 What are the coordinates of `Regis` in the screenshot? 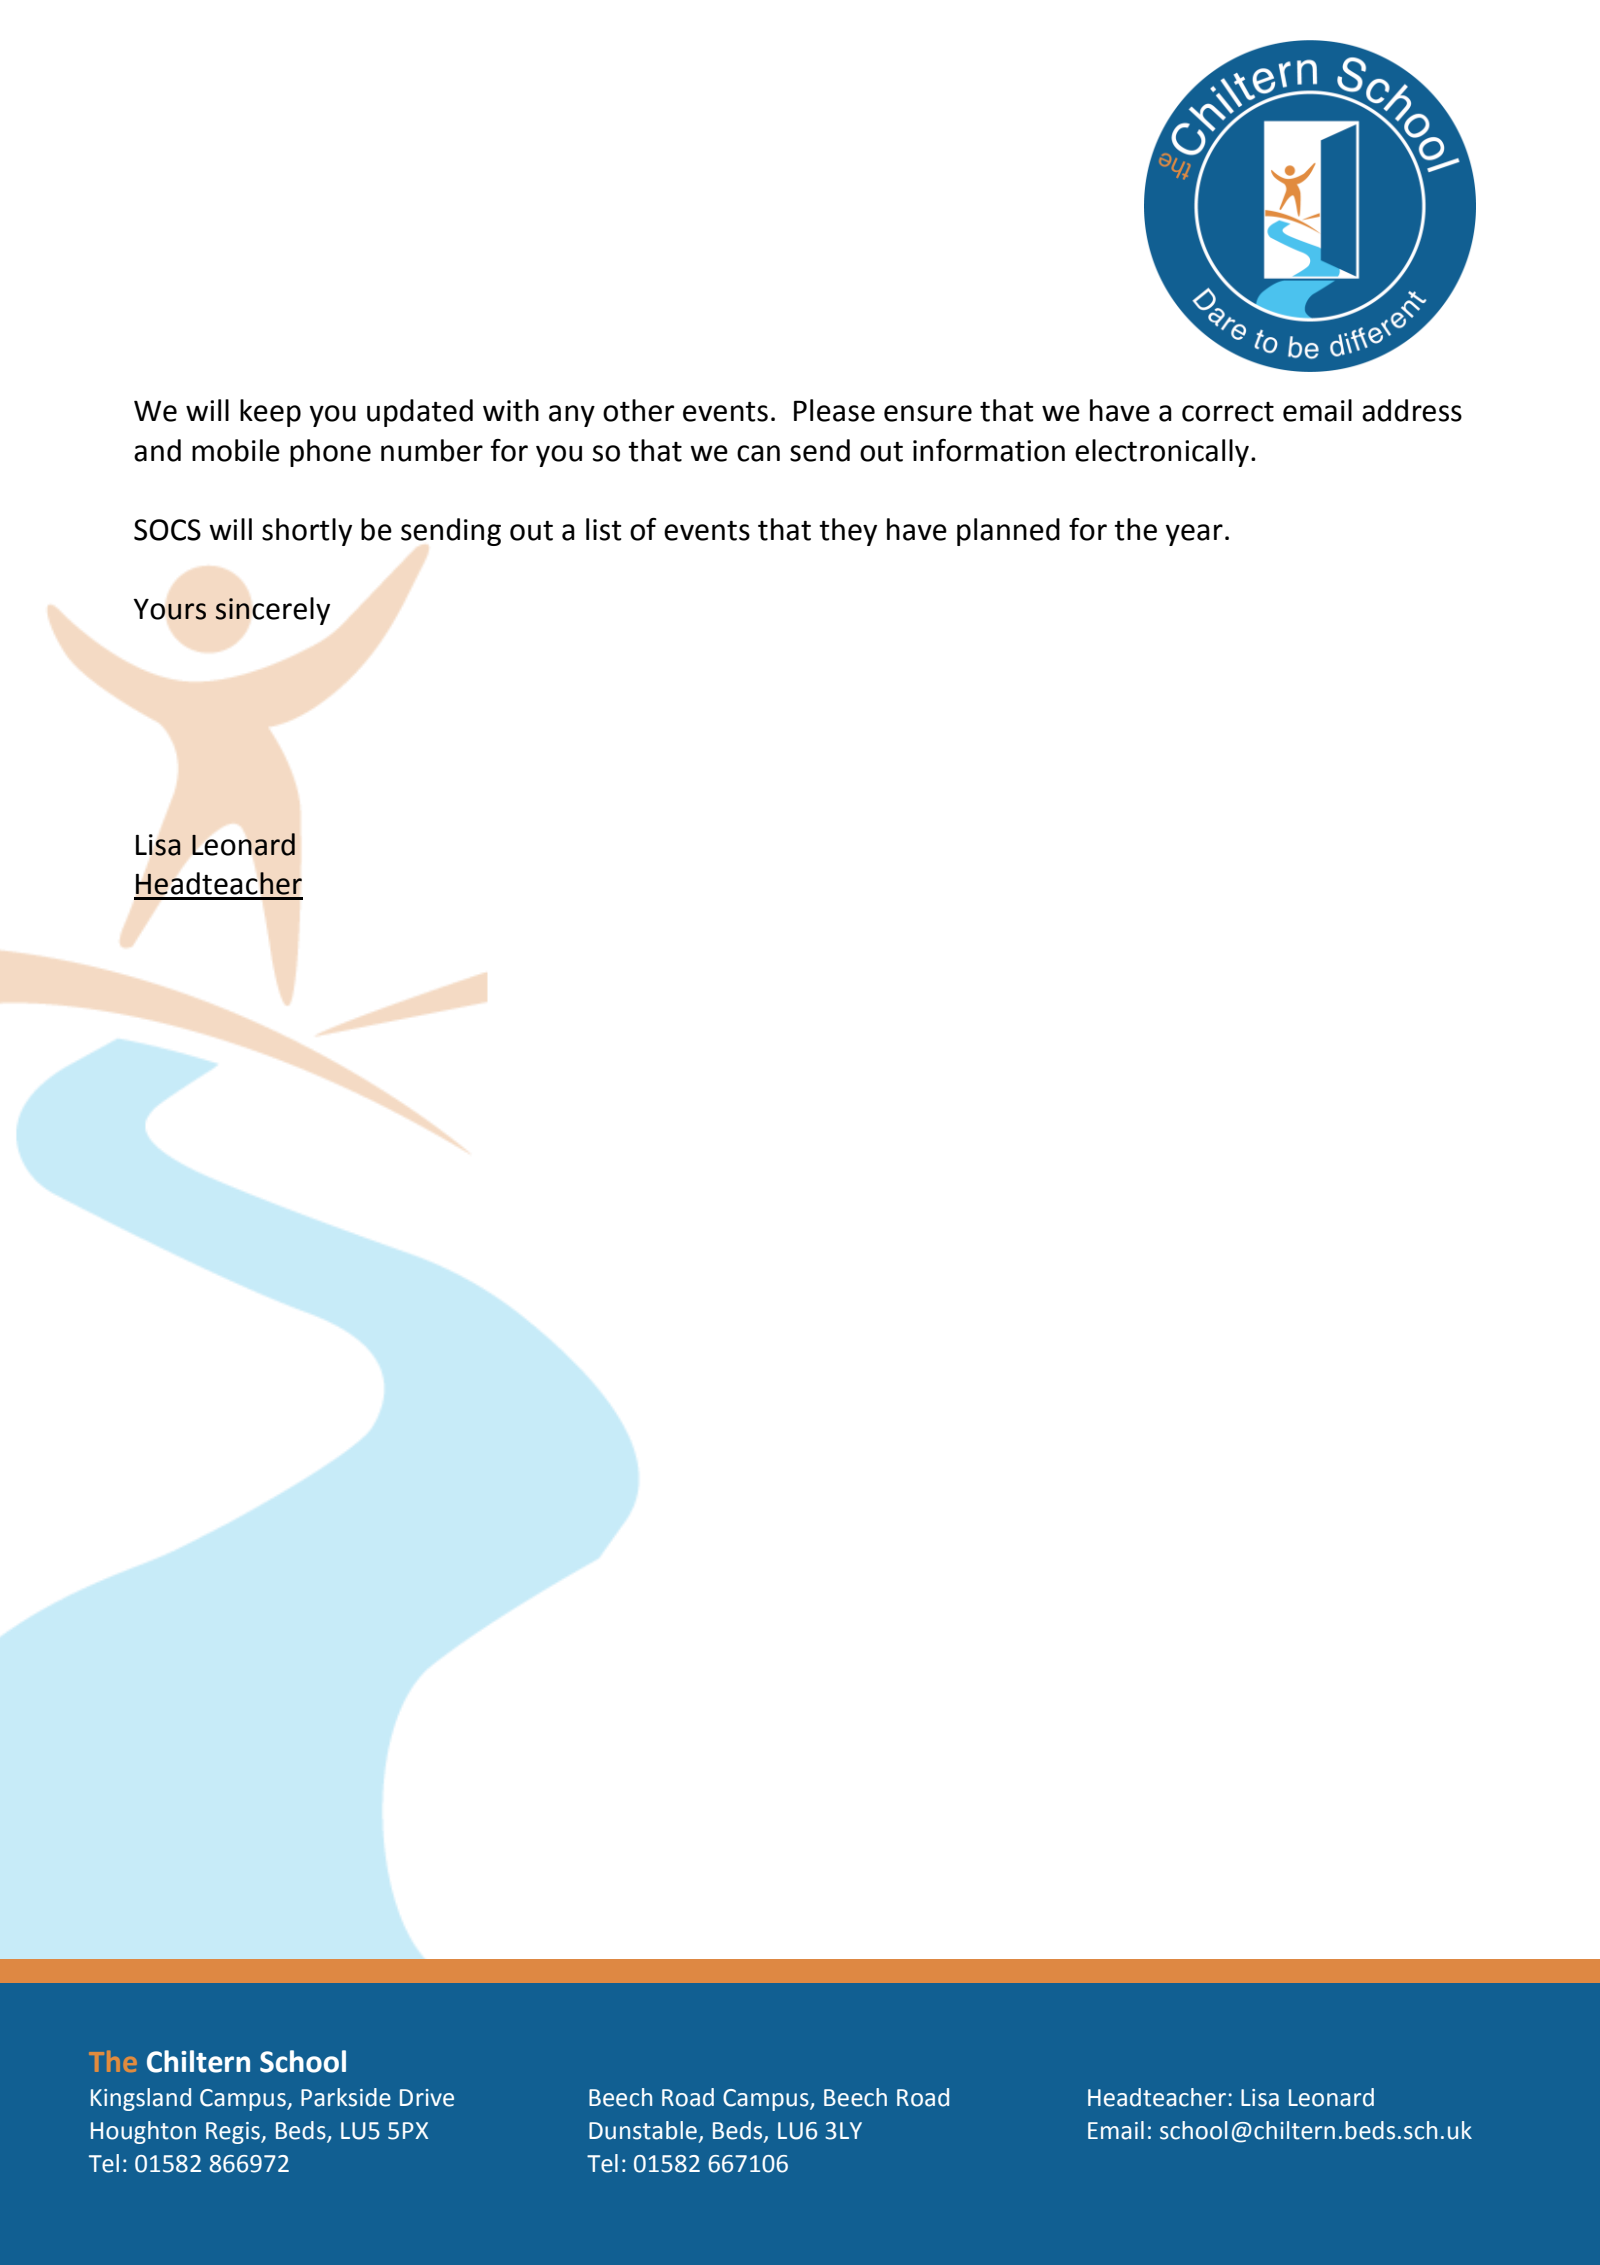 It's located at (234, 2133).
